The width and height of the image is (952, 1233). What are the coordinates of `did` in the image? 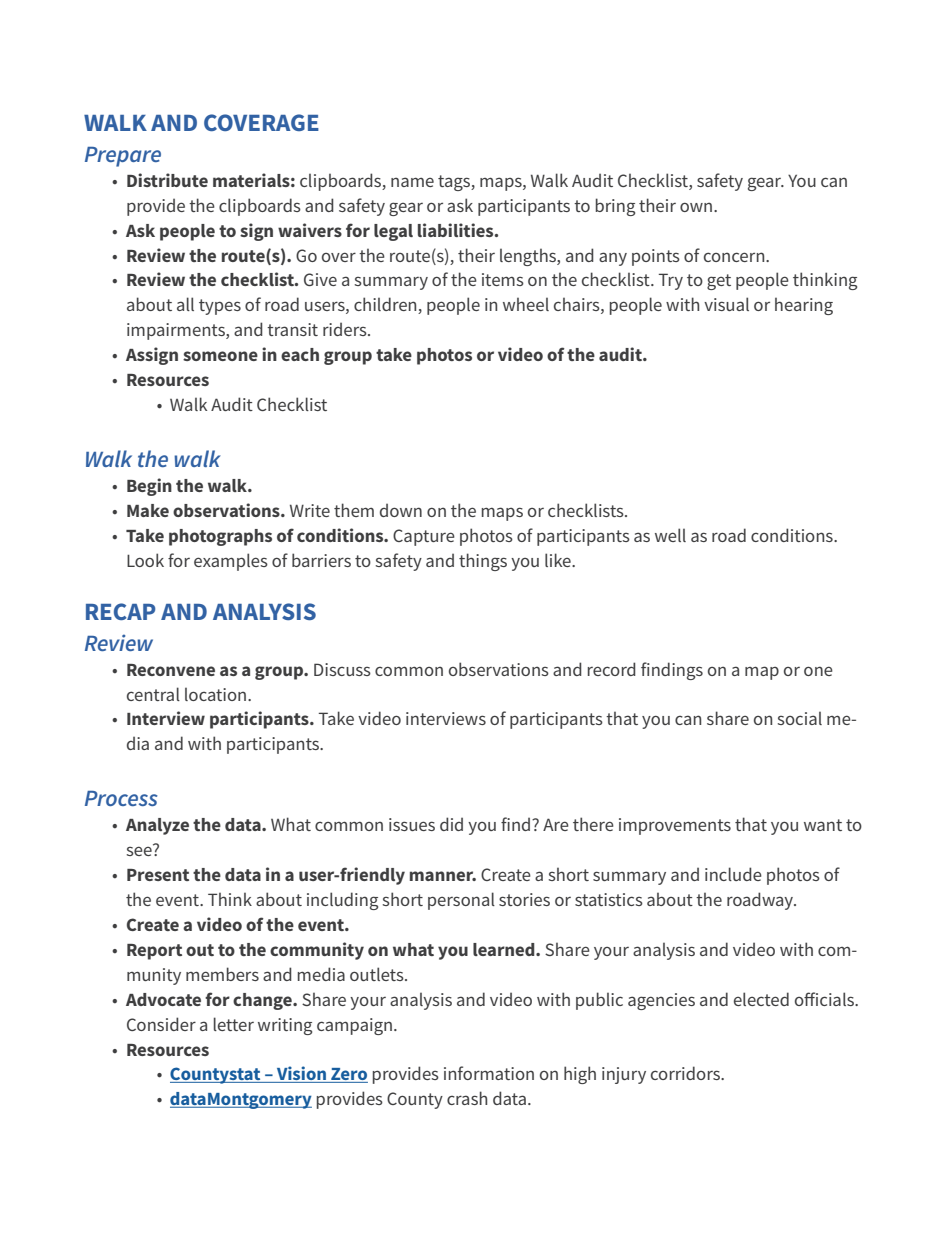 It's located at (451, 824).
